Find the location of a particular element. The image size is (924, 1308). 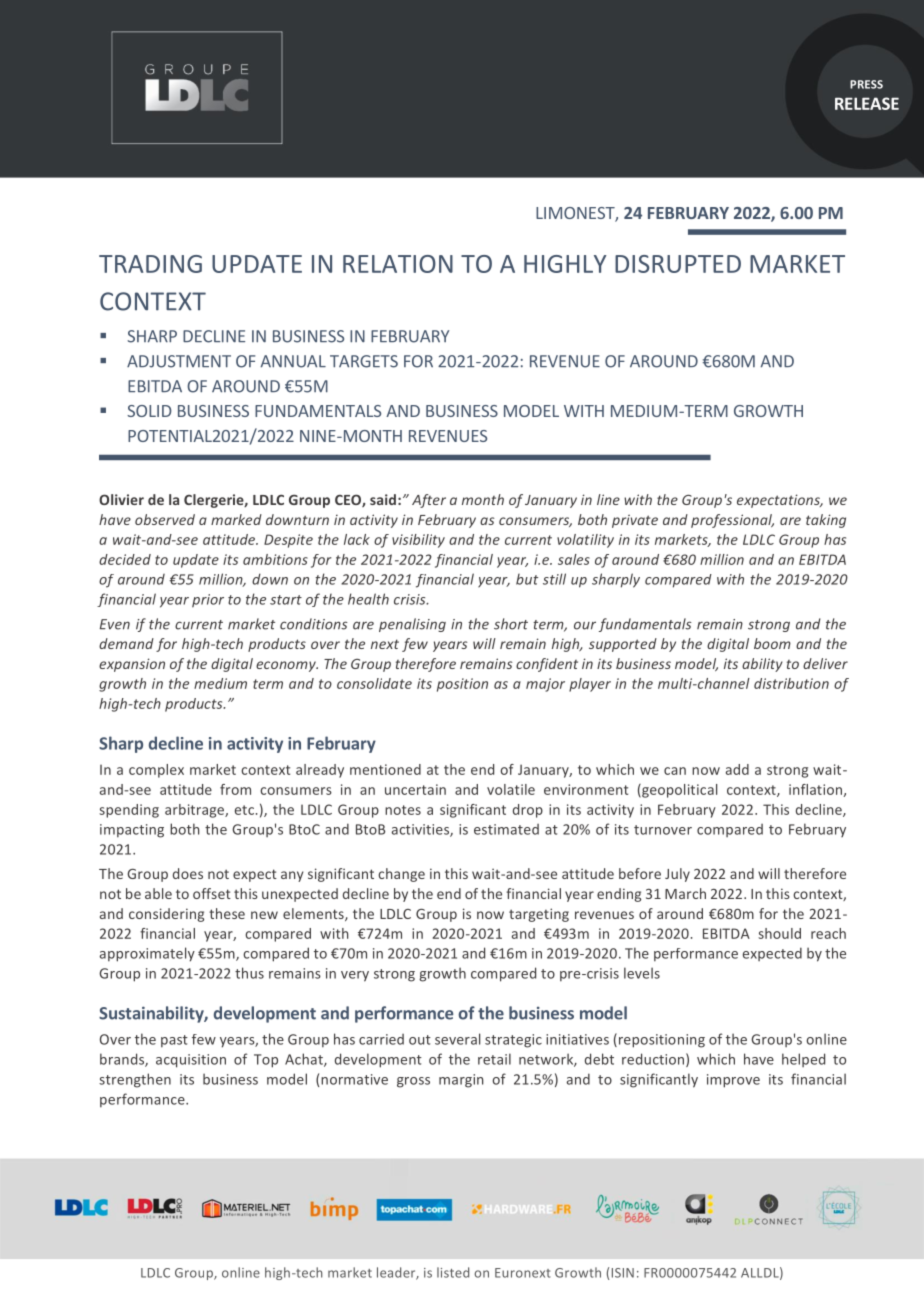

RELATION is located at coordinates (398, 264).
